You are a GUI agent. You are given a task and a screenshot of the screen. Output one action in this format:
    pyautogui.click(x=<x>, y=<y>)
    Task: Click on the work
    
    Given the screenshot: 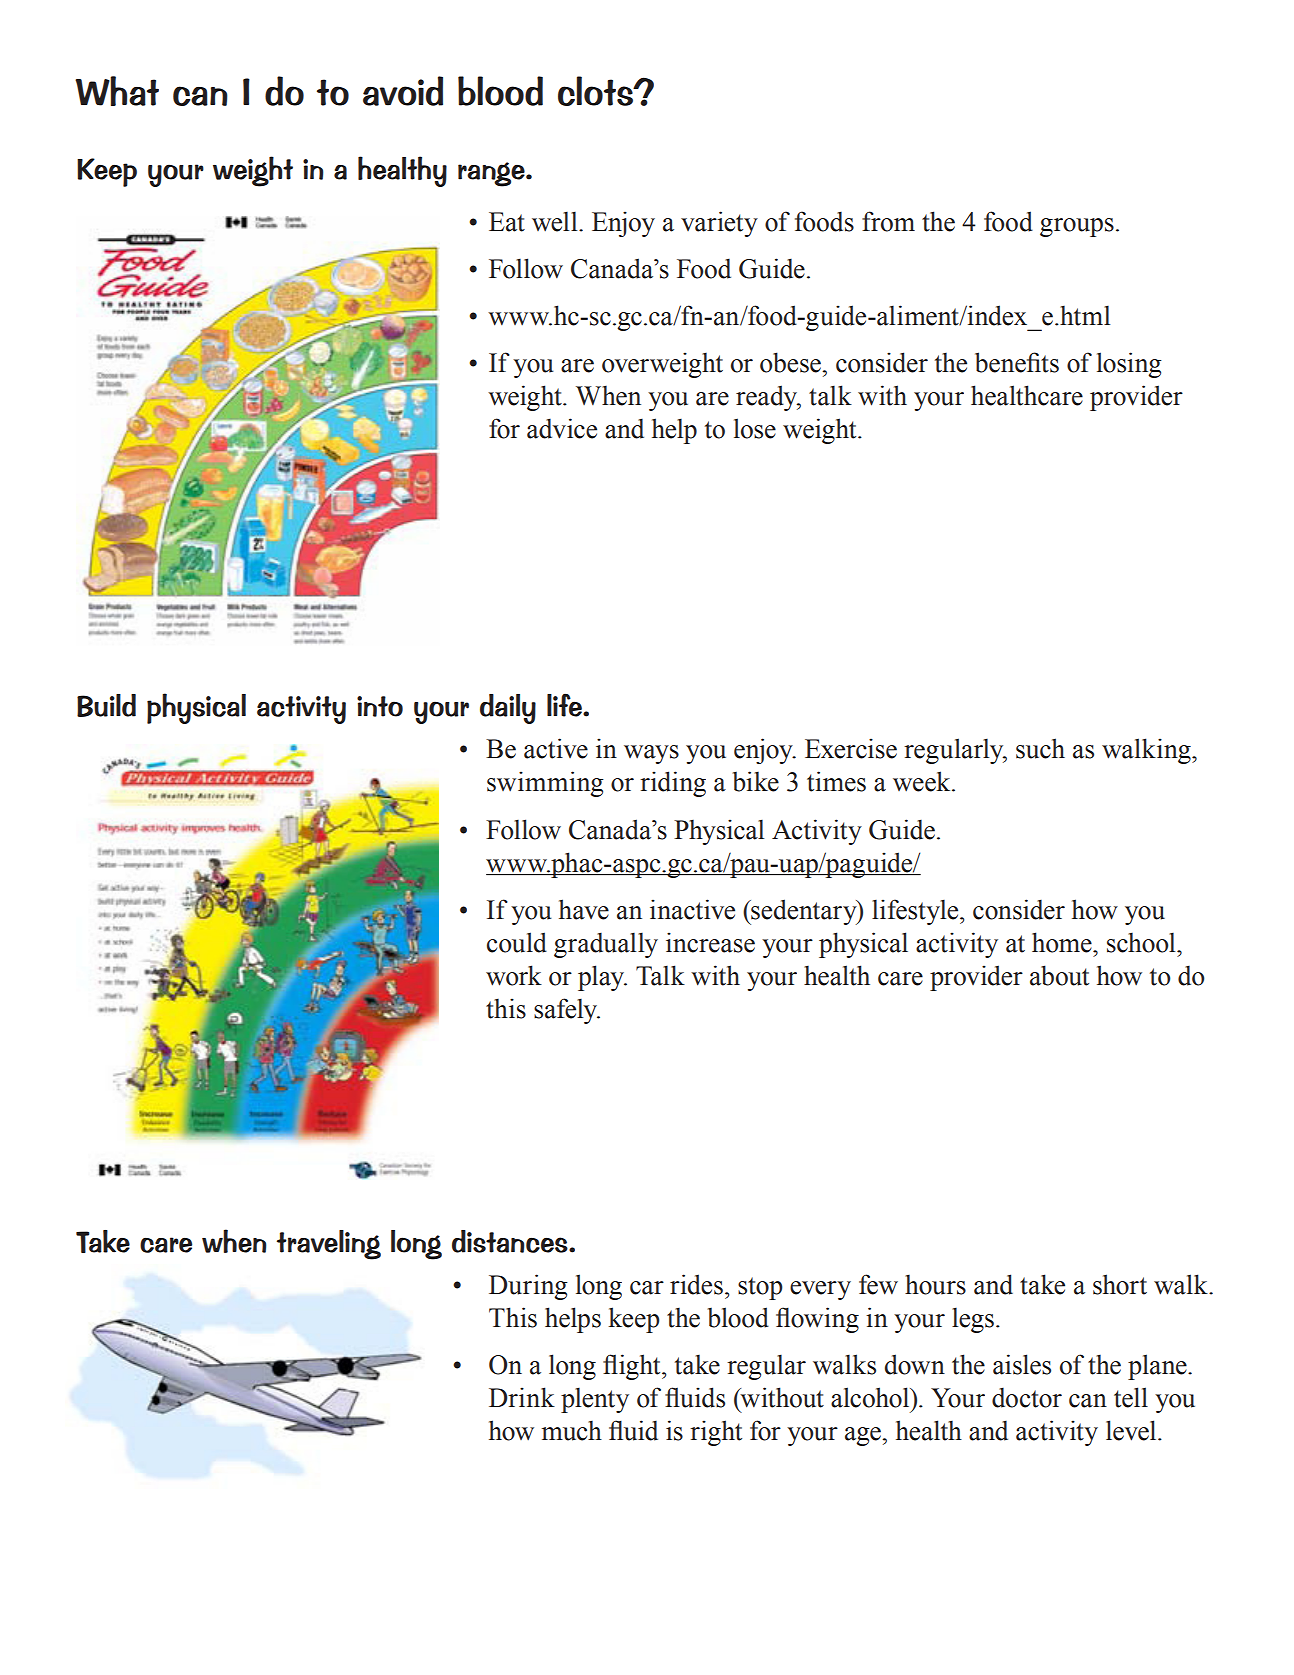 What is the action you would take?
    pyautogui.click(x=514, y=975)
